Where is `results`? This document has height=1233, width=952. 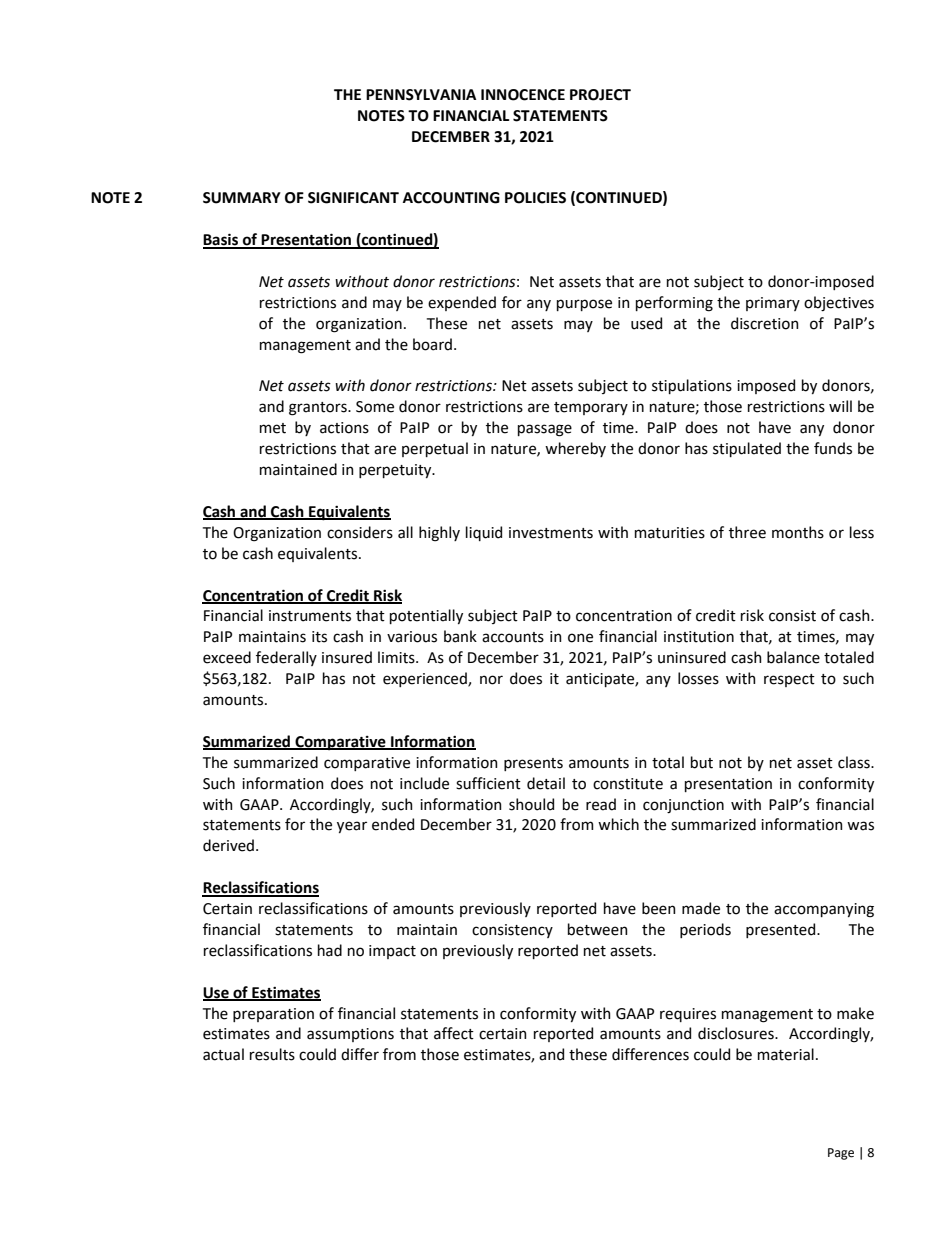 results is located at coordinates (272, 1054).
